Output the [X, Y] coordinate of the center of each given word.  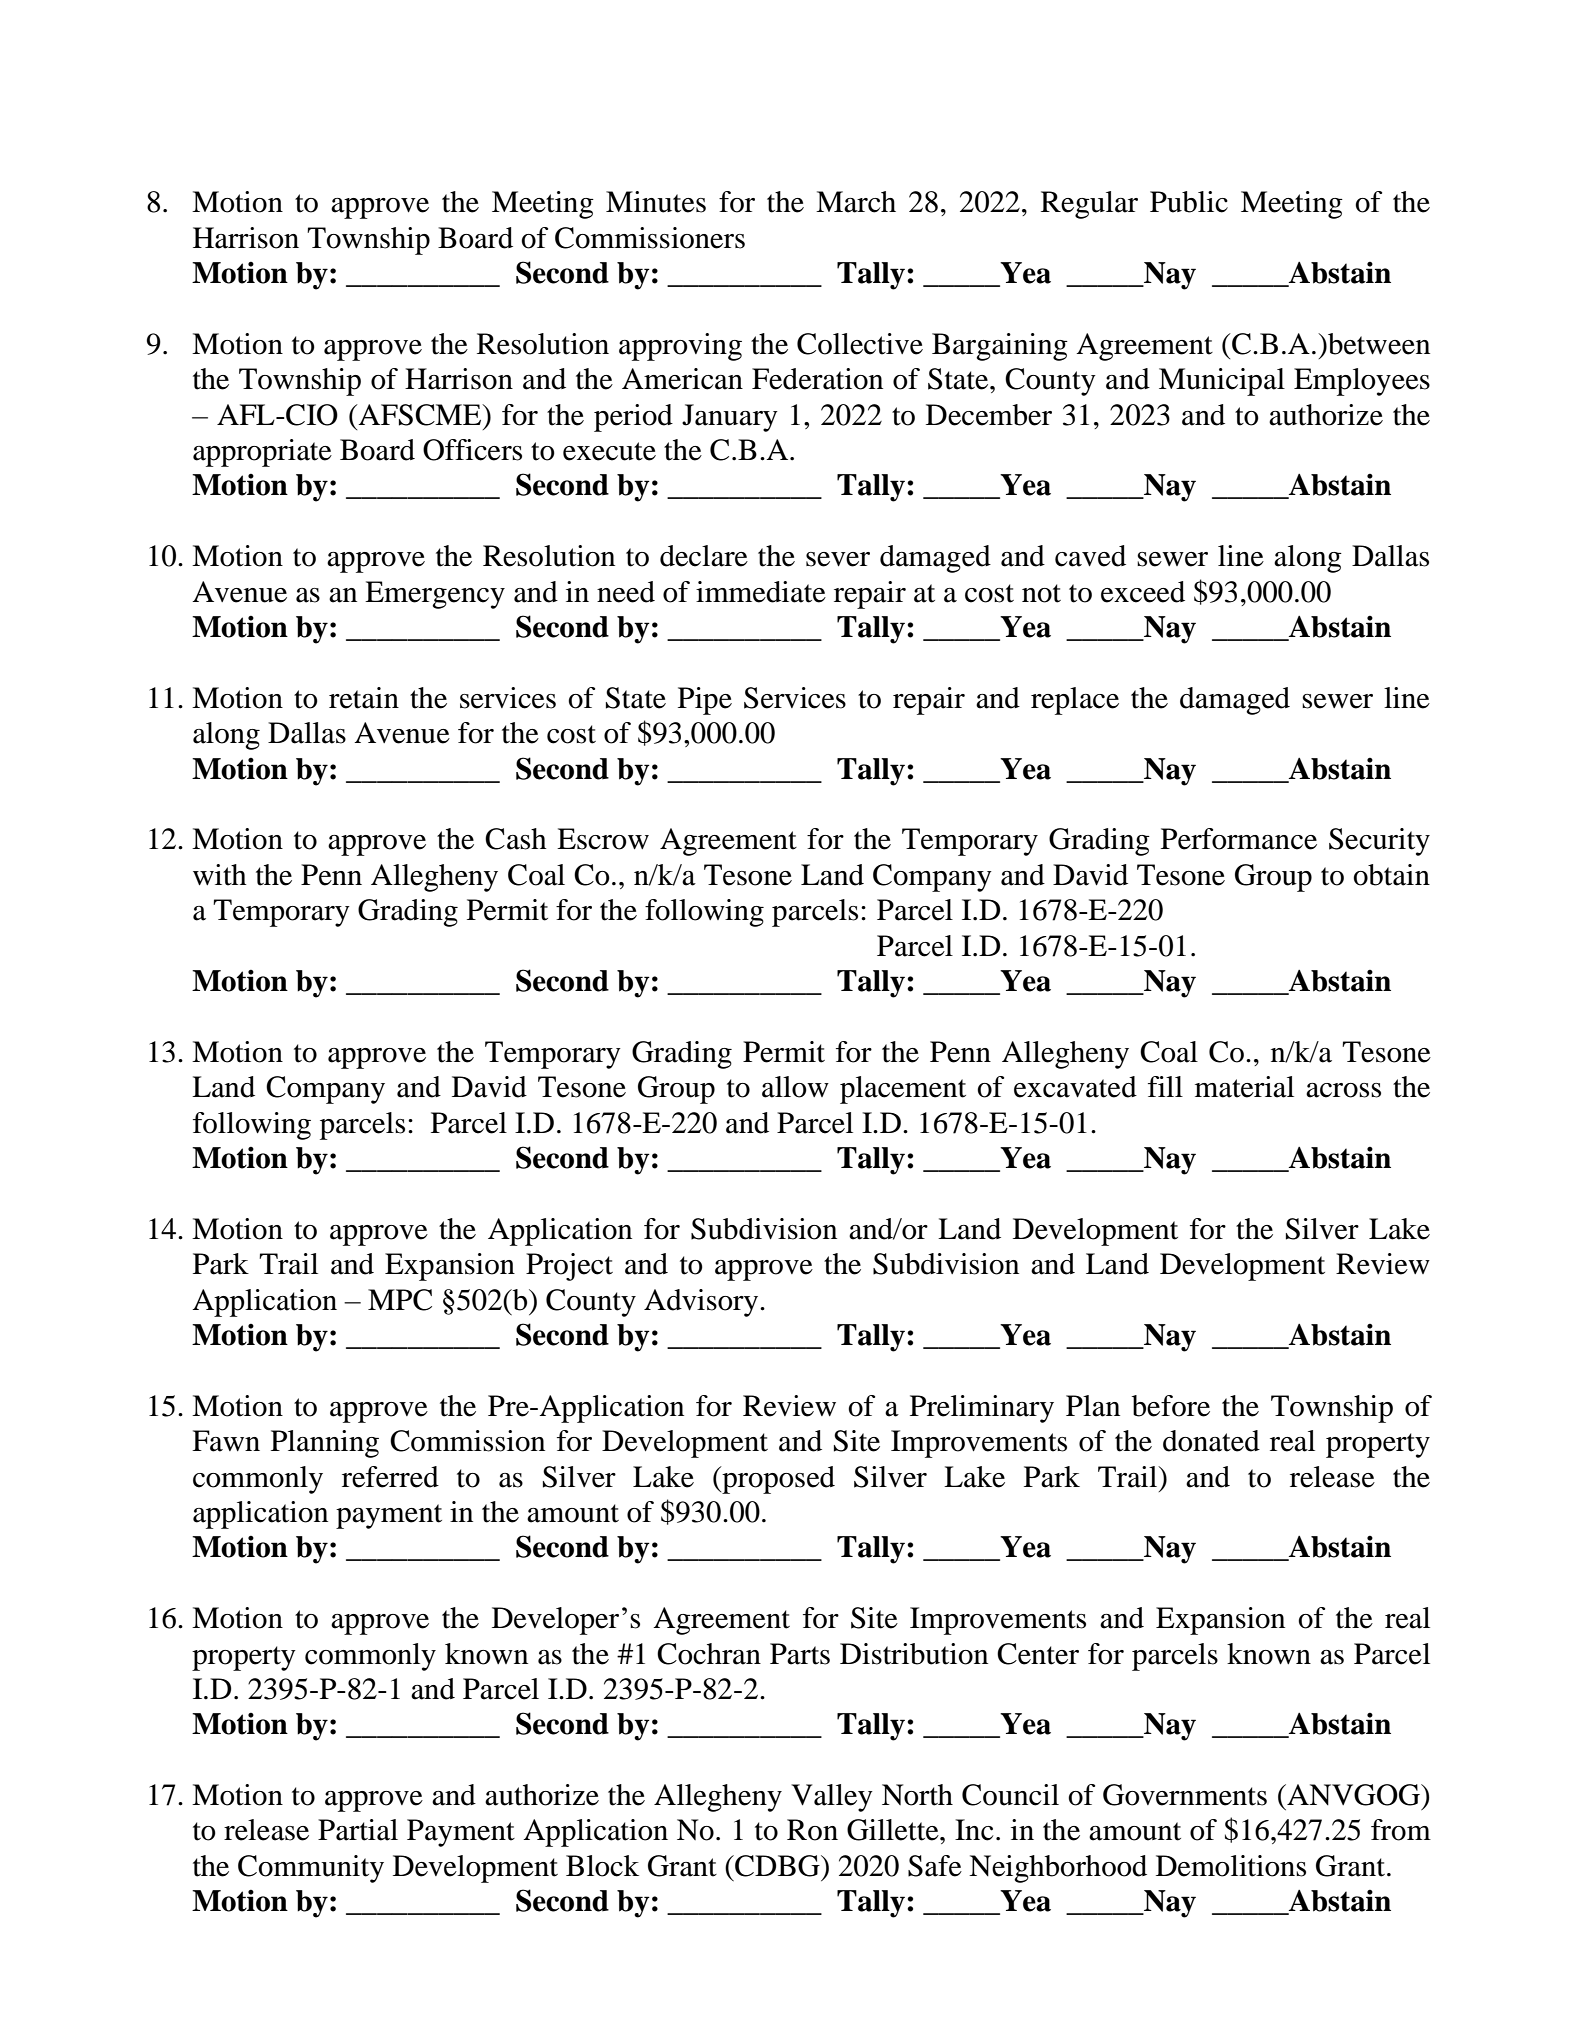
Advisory [702, 1303]
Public [1189, 202]
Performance [1239, 839]
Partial [358, 1830]
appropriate [262, 453]
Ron [812, 1830]
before [1171, 1406]
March [856, 202]
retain [364, 698]
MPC [400, 1300]
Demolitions [1231, 1866]
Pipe [705, 701]
